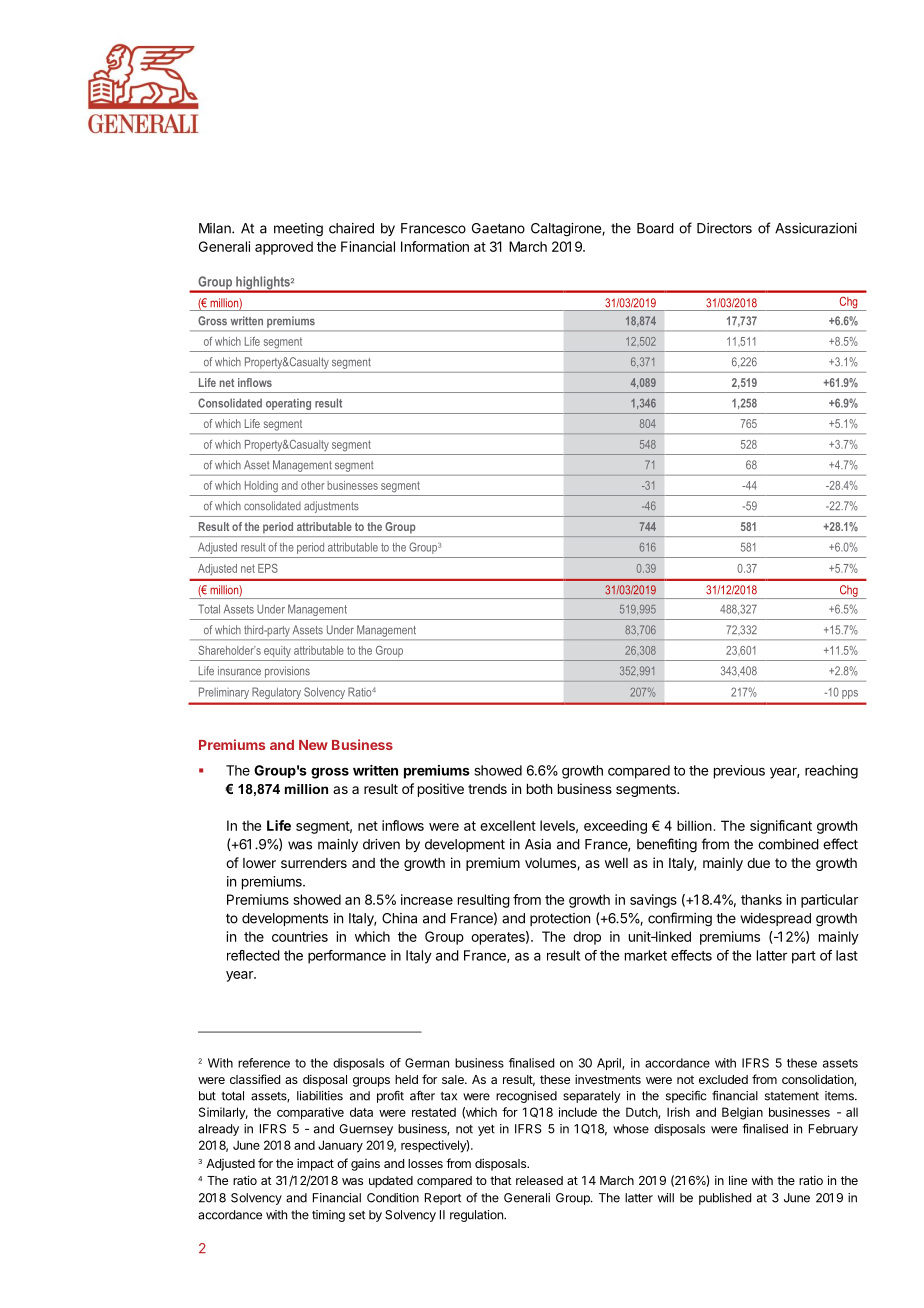 Image resolution: width=924 pixels, height=1308 pixels. I want to click on approved, so click(284, 248).
